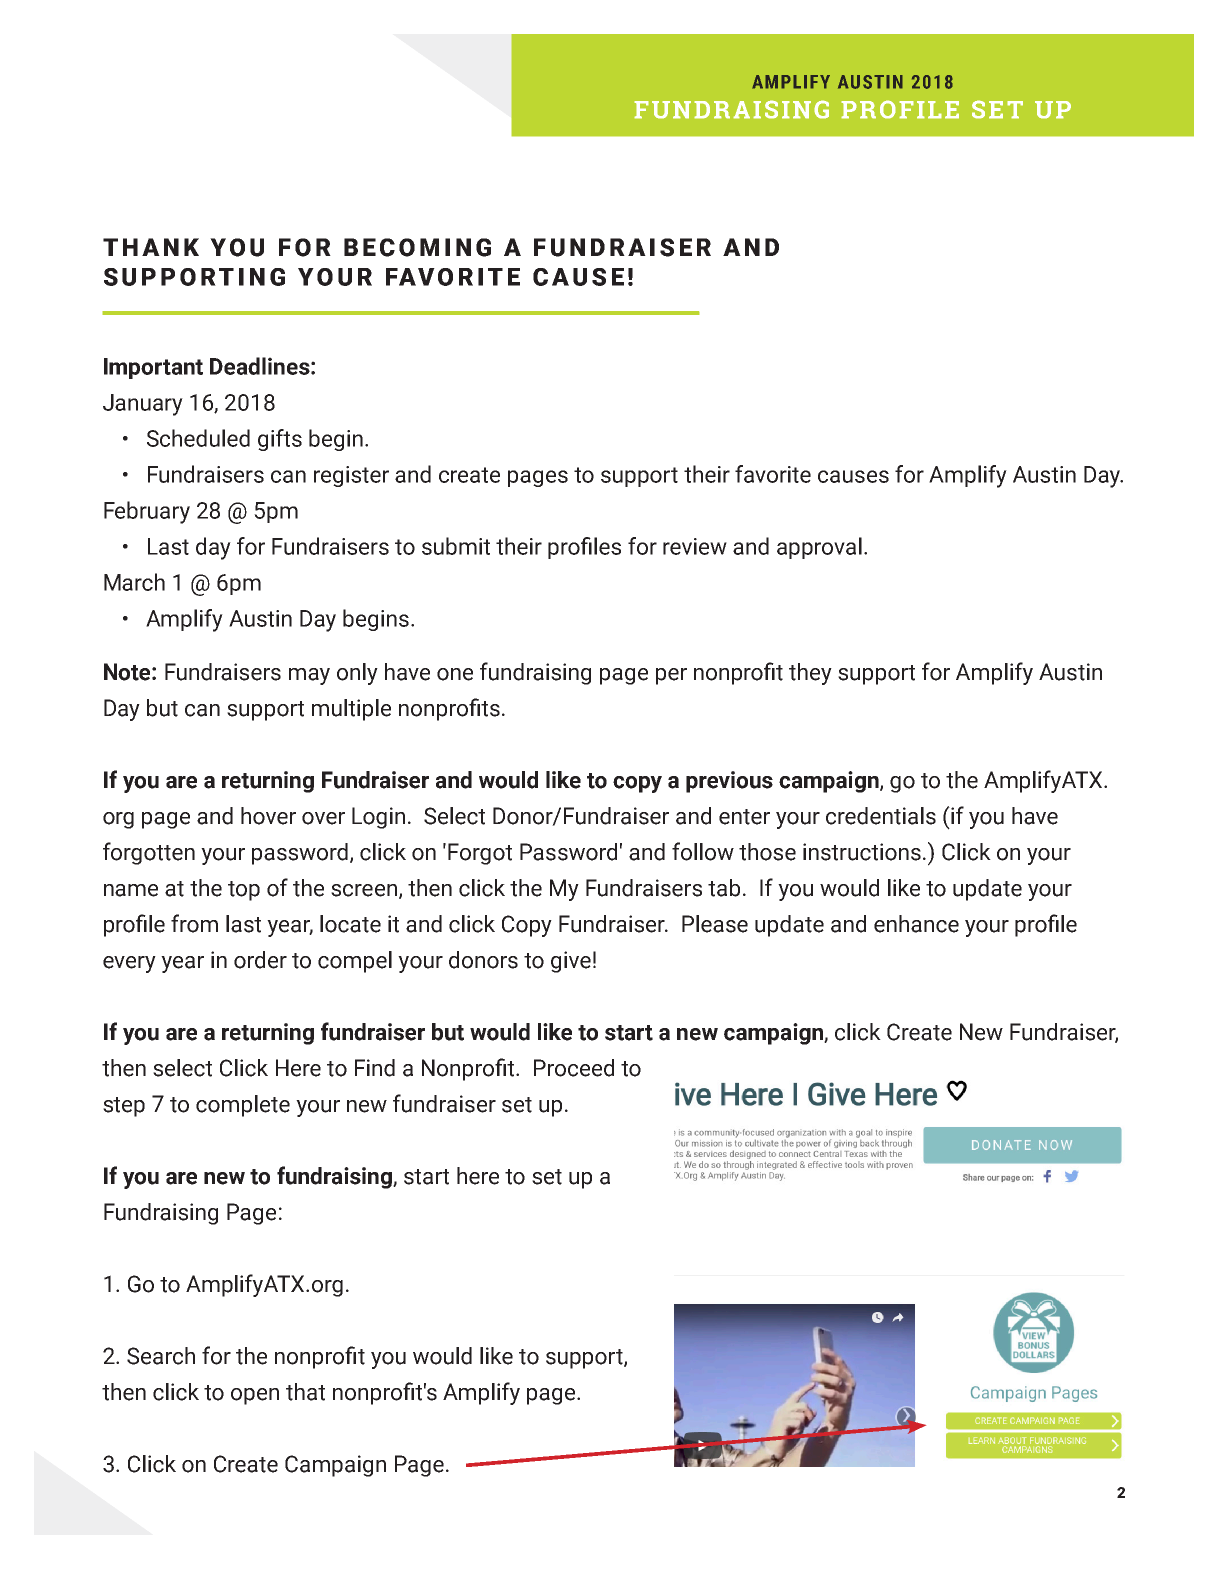  I want to click on open, so click(255, 1396).
